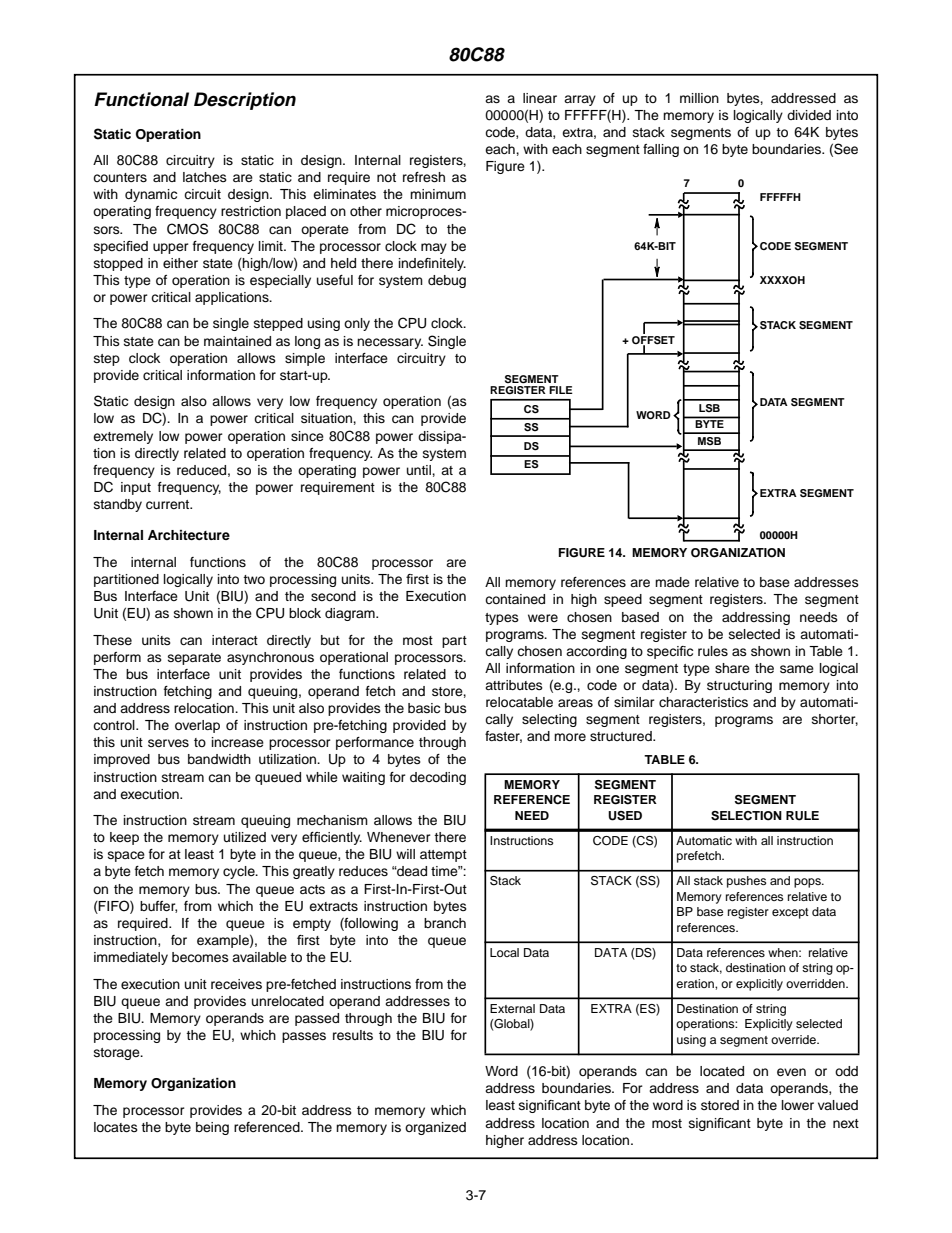 The width and height of the screenshot is (952, 1233). What do you see at coordinates (219, 759) in the screenshot?
I see `bandwidth` at bounding box center [219, 759].
